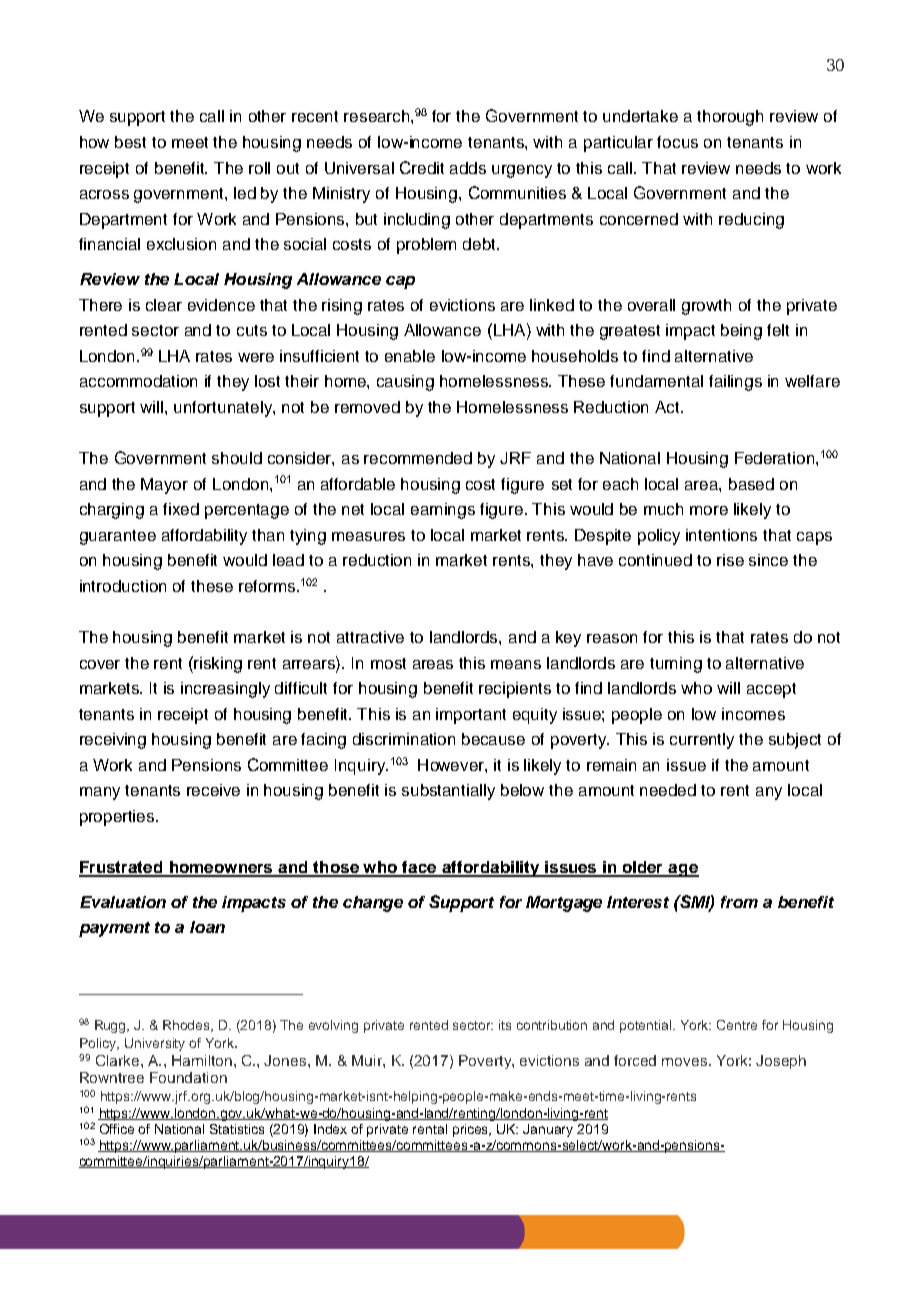 This image has width=924, height=1309. Describe the element at coordinates (668, 790) in the image. I see `needed` at that location.
